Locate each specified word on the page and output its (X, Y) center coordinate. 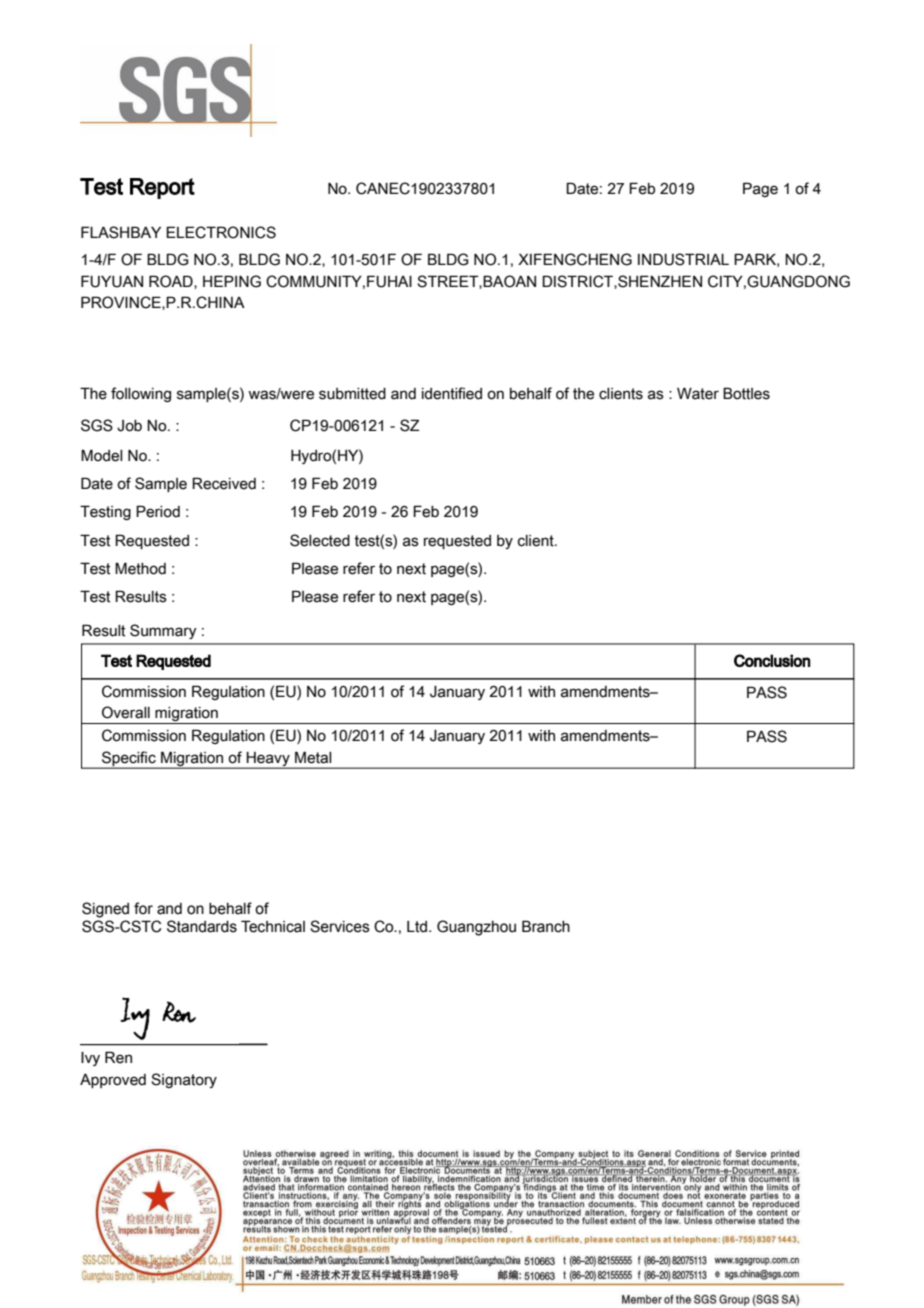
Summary (163, 631)
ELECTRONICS (221, 232)
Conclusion (772, 660)
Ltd (418, 927)
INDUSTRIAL (683, 259)
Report (162, 188)
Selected (320, 540)
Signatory (184, 1080)
